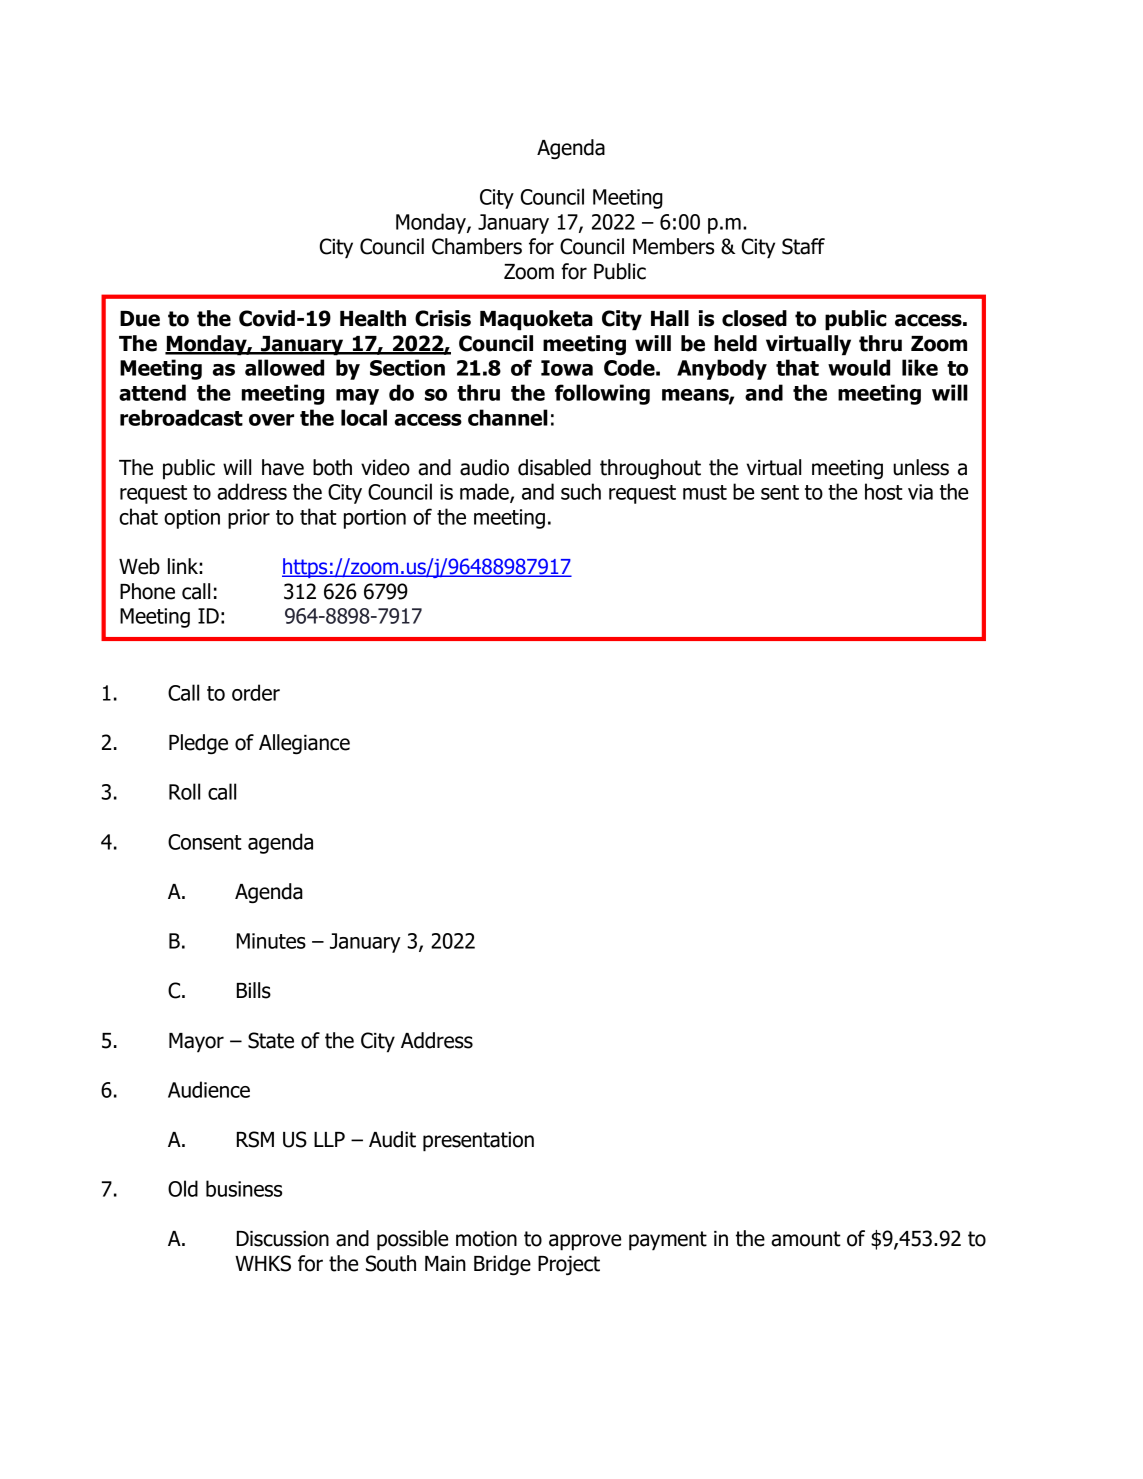 This document has width=1143, height=1479. What do you see at coordinates (304, 744) in the document?
I see `Allegiance` at bounding box center [304, 744].
